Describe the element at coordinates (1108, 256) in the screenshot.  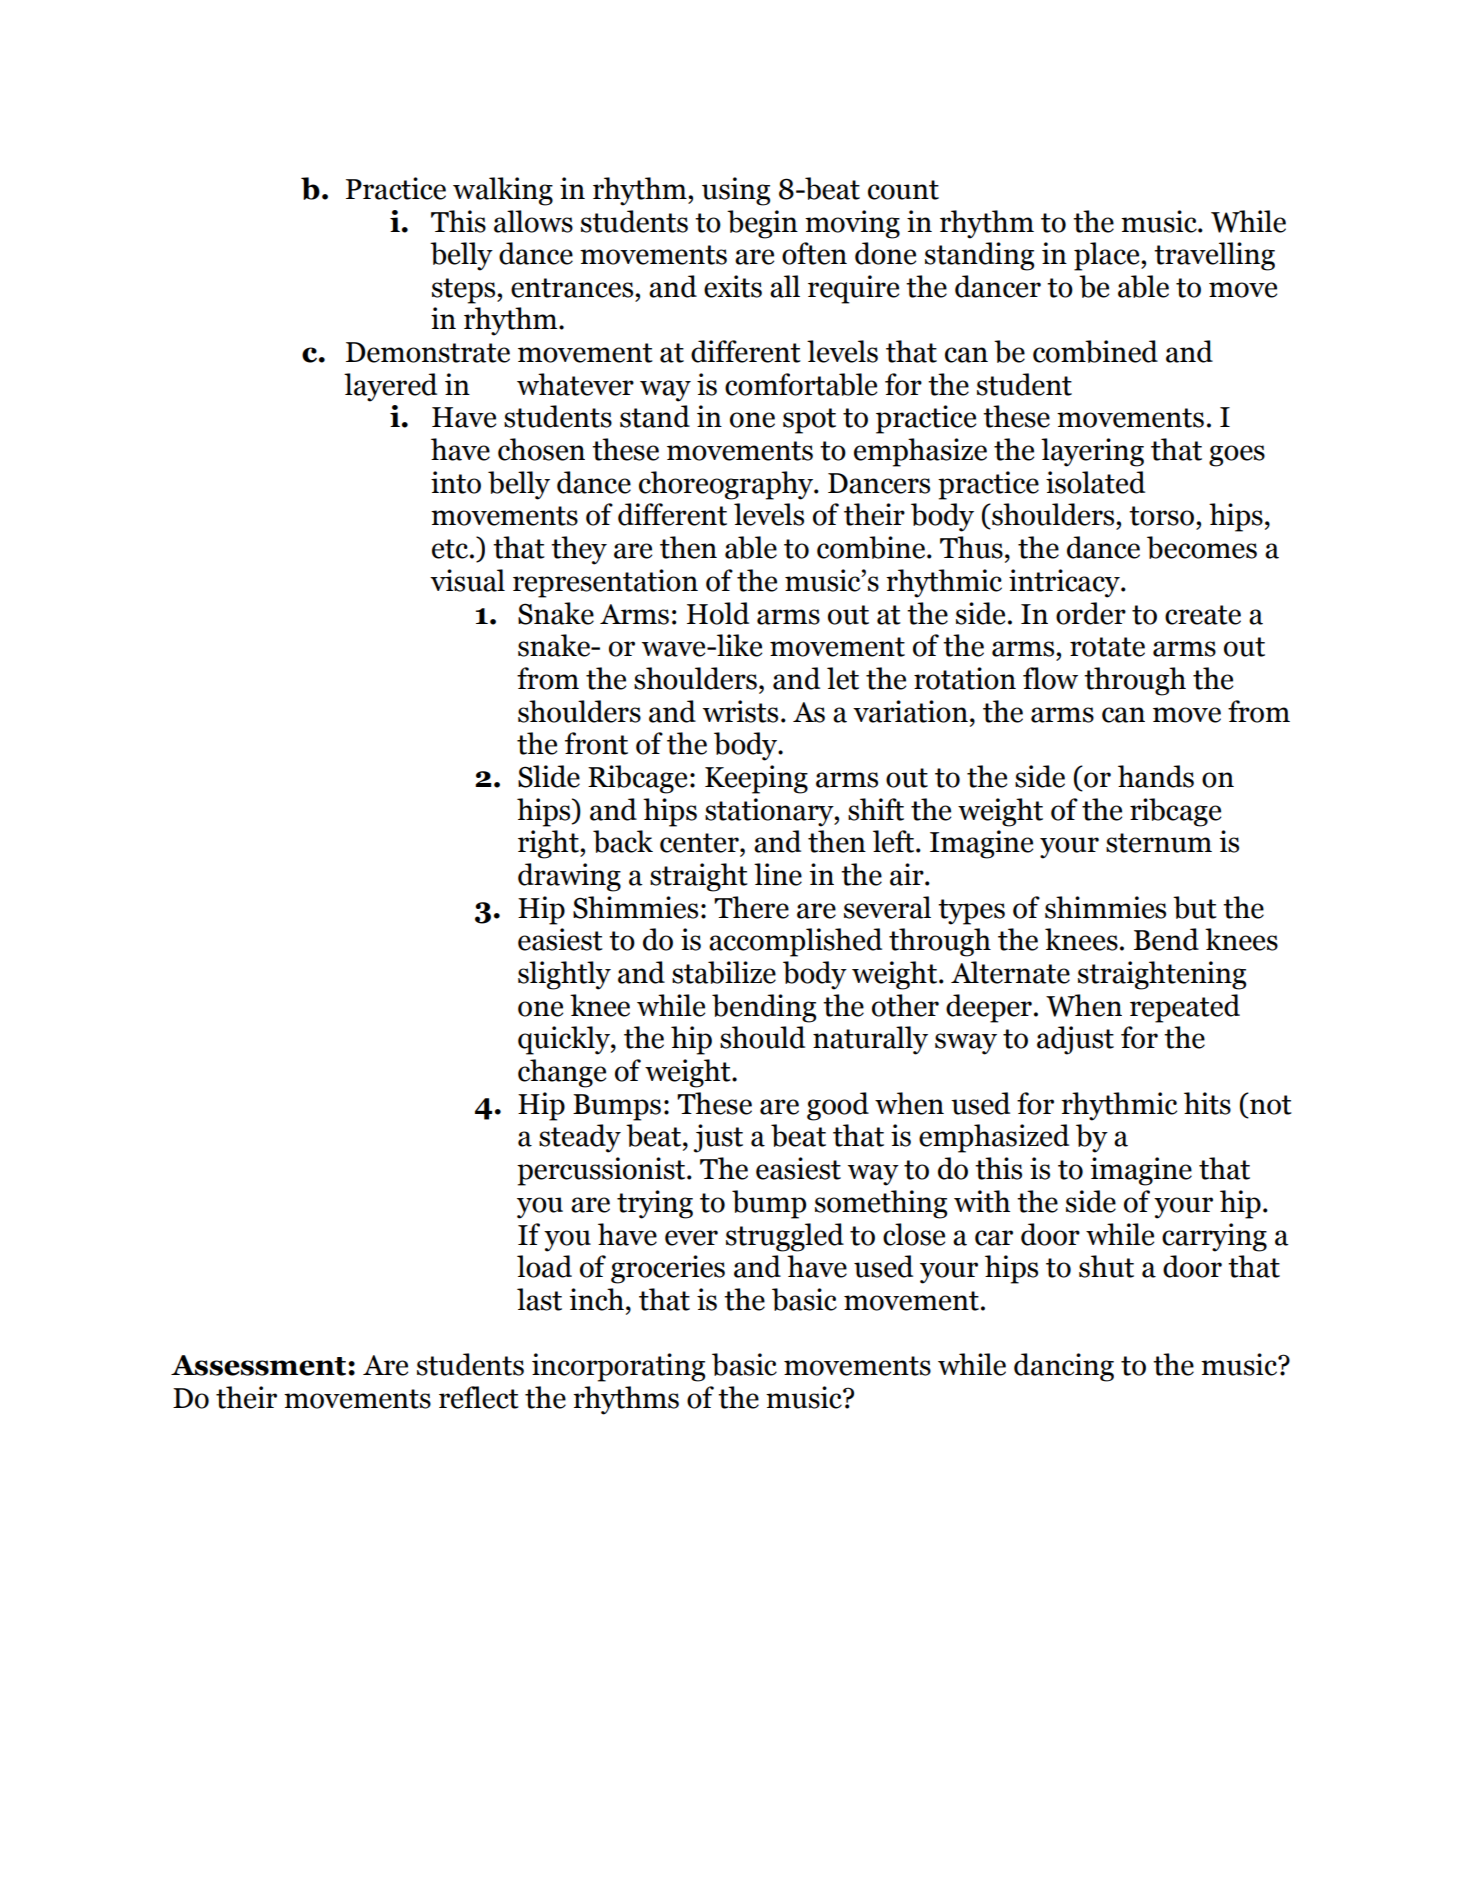
I see `place` at that location.
